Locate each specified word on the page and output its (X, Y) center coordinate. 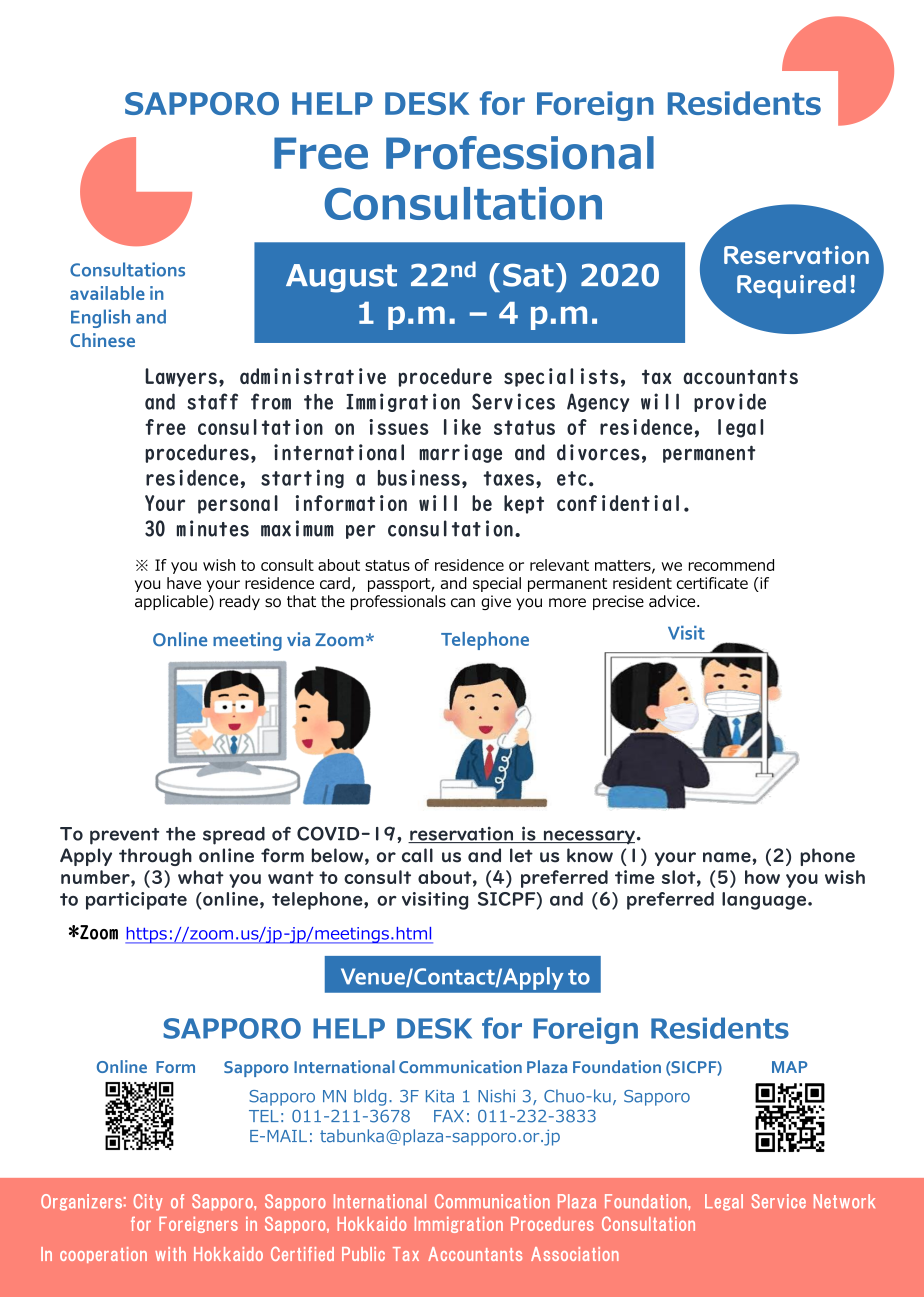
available (107, 293)
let (521, 855)
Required (791, 287)
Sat (528, 275)
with (170, 1254)
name (728, 857)
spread (234, 836)
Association (575, 1254)
